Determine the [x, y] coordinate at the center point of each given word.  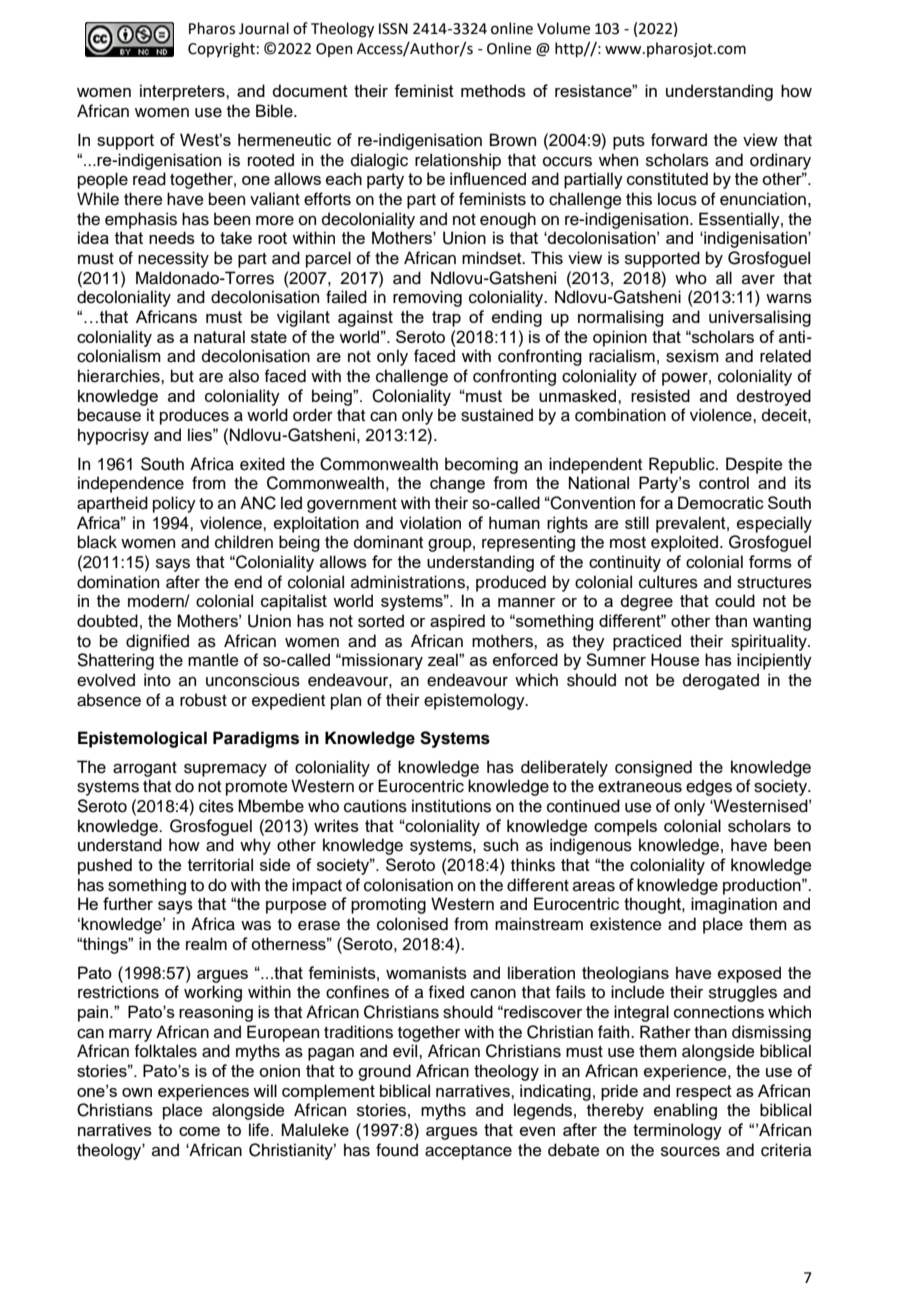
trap [446, 319]
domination [118, 582]
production [763, 886]
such [500, 845]
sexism [692, 356]
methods [493, 90]
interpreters [183, 92]
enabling [685, 1111]
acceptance [468, 1152]
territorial [220, 864]
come [199, 1131]
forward [679, 140]
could [735, 600]
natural [219, 336]
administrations [409, 582]
